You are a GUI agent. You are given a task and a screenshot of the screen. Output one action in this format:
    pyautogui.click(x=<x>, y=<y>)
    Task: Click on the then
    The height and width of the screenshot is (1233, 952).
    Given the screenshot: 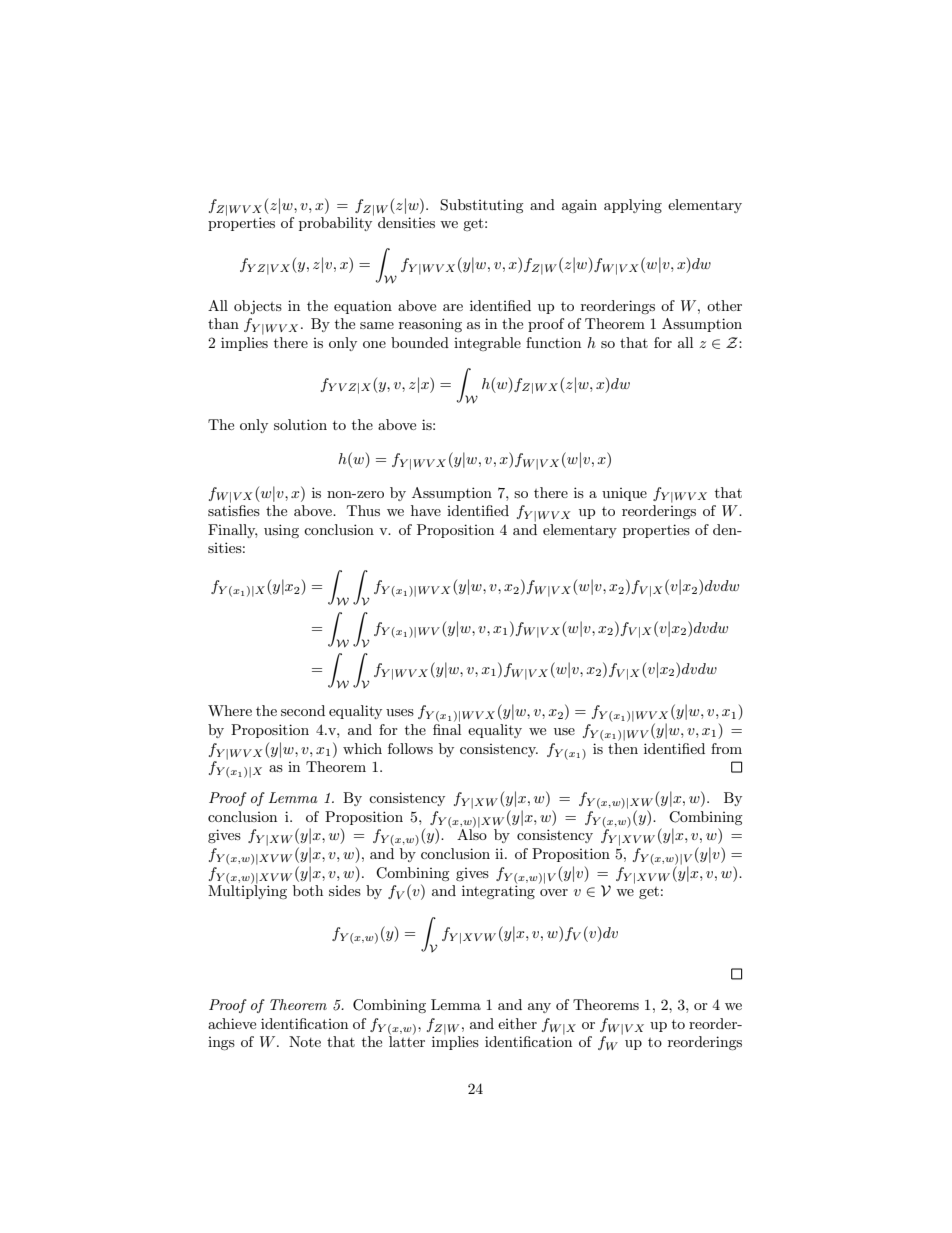 What is the action you would take?
    pyautogui.click(x=623, y=747)
